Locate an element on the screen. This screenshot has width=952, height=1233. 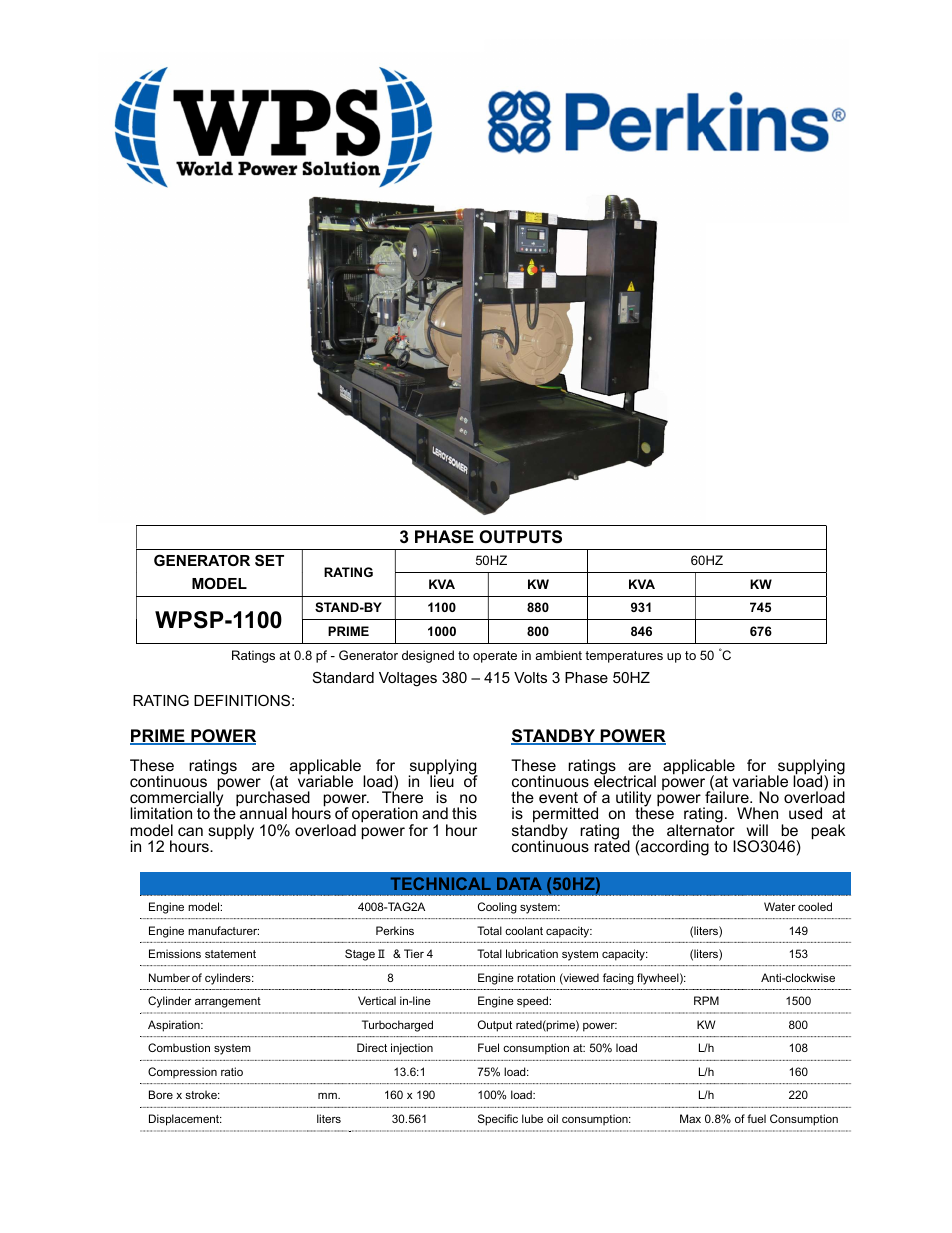
Max is located at coordinates (690, 1118).
